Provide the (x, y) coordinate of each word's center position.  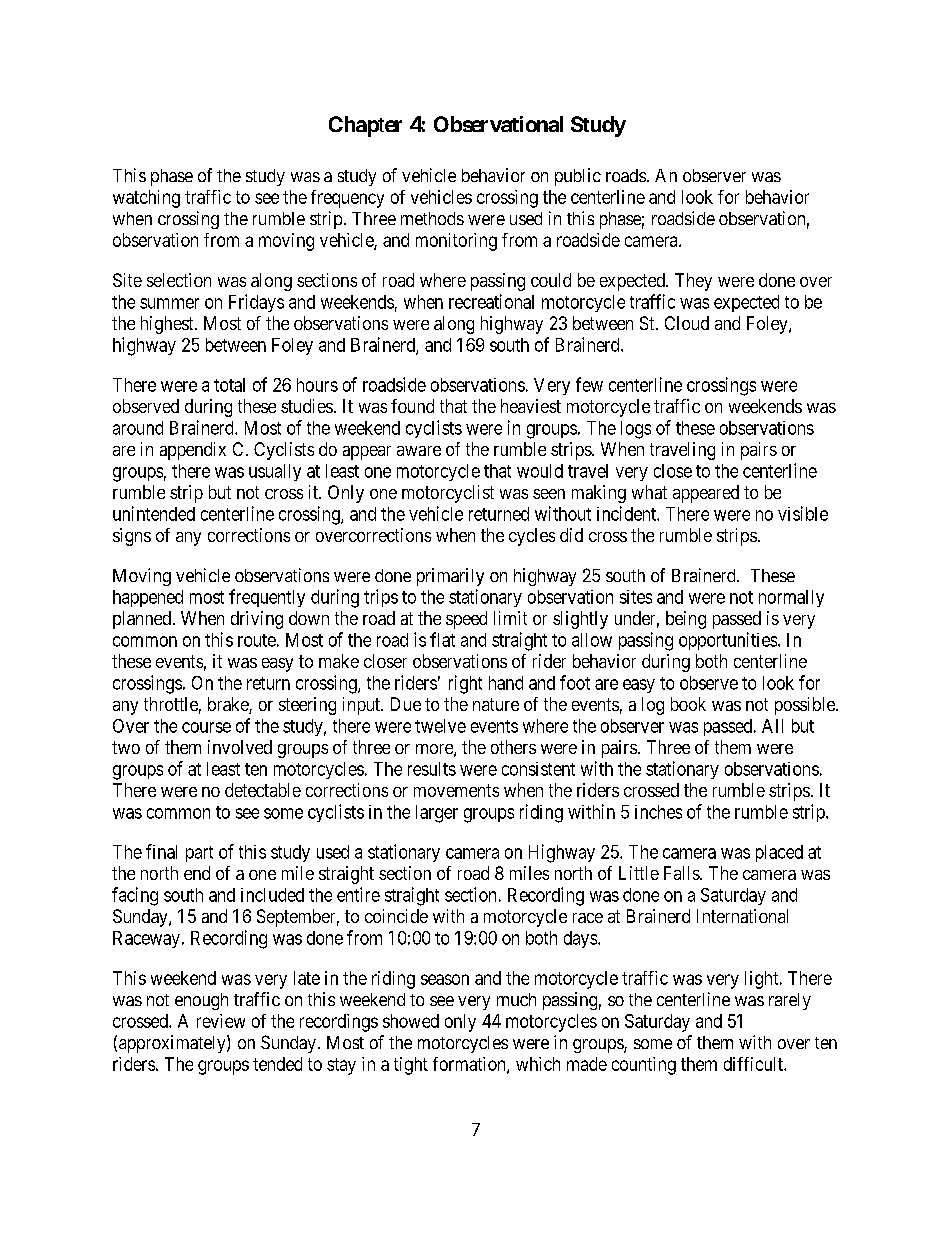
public (578, 177)
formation (470, 1065)
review (221, 1021)
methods (432, 218)
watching (146, 199)
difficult (754, 1064)
